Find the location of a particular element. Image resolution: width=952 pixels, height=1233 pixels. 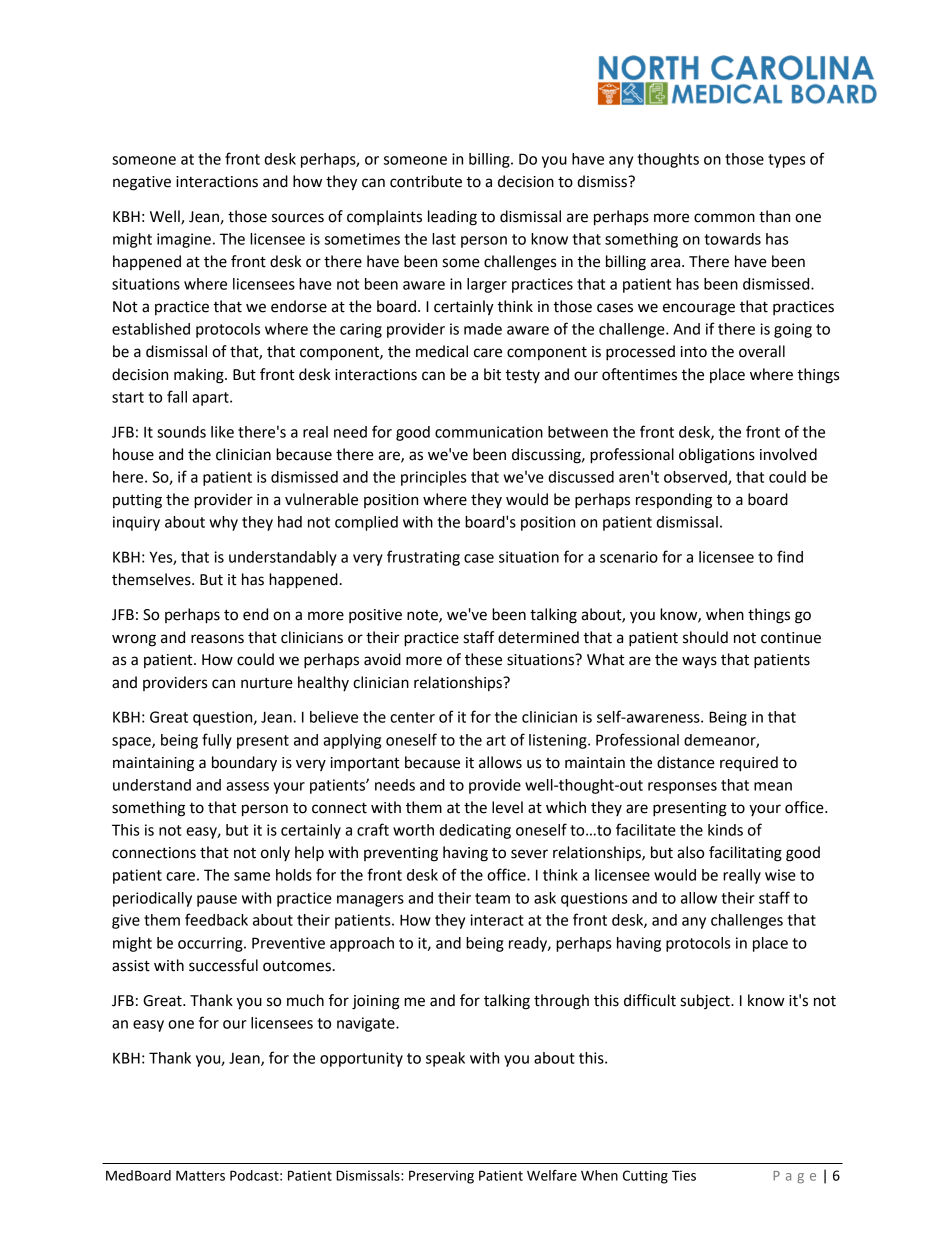

reasons is located at coordinates (217, 639).
